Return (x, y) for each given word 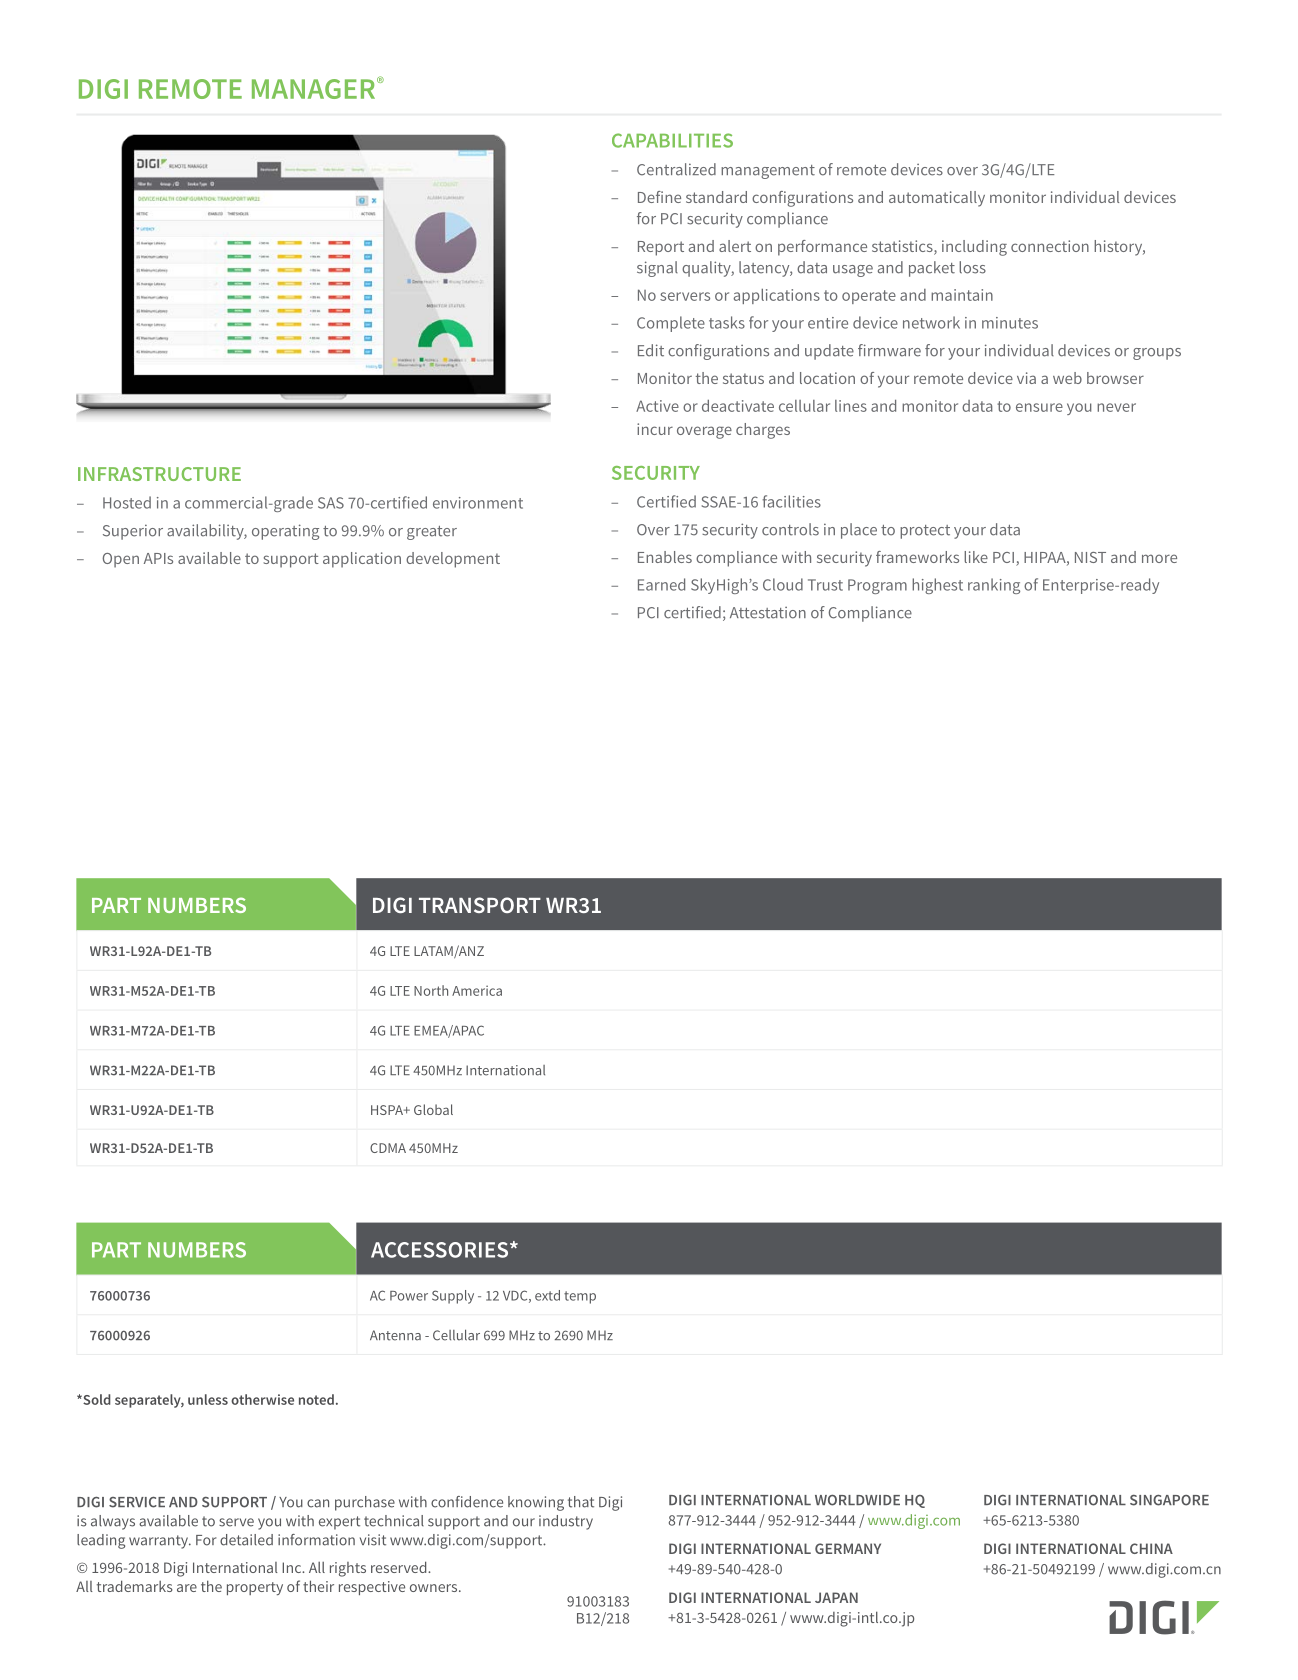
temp (580, 1297)
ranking (994, 586)
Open (120, 560)
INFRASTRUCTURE (159, 474)
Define (659, 197)
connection (1050, 246)
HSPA (388, 1110)
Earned (661, 584)
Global (433, 1109)
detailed (246, 1540)
